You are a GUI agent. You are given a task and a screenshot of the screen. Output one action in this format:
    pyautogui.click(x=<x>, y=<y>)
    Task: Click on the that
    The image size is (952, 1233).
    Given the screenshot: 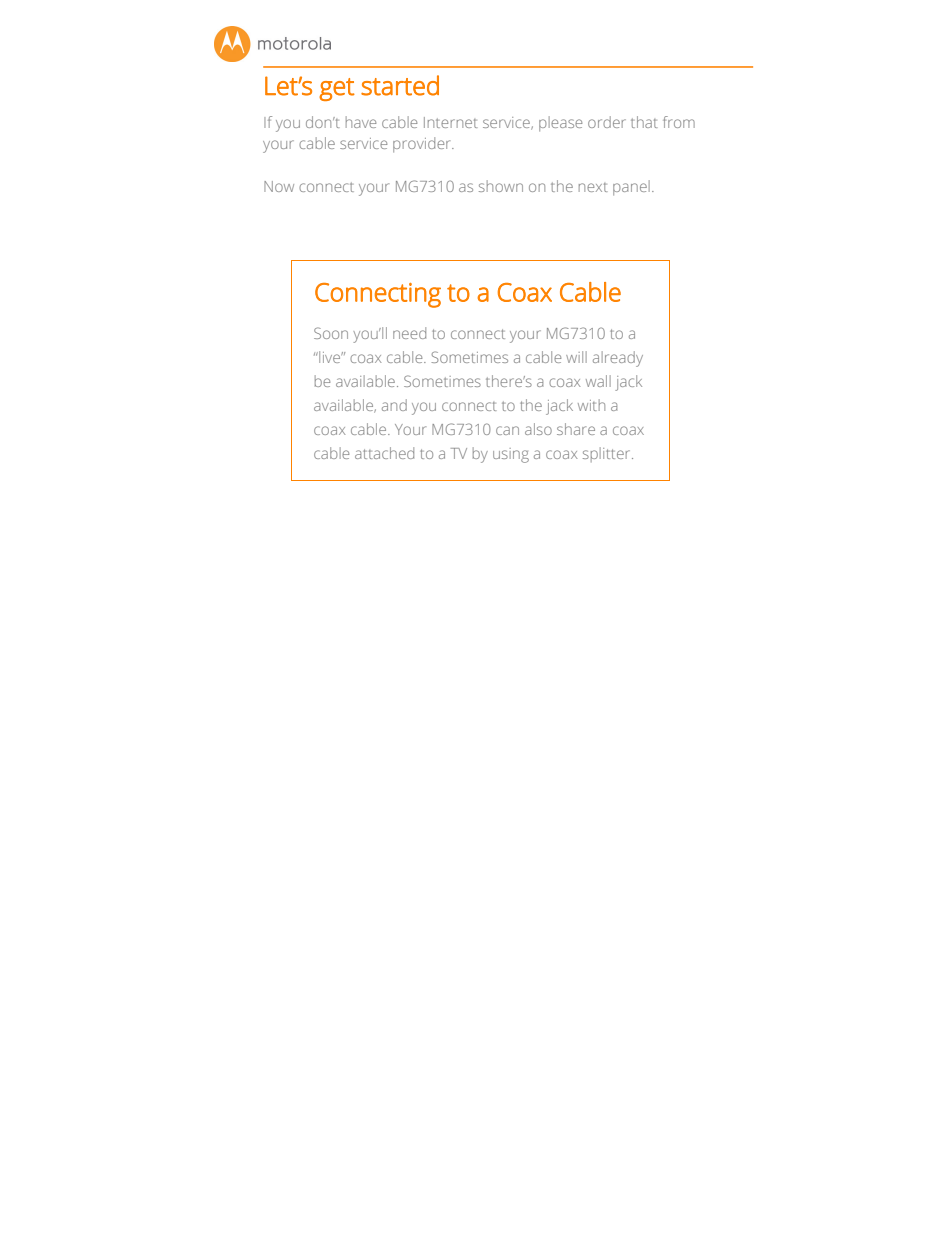 What is the action you would take?
    pyautogui.click(x=644, y=122)
